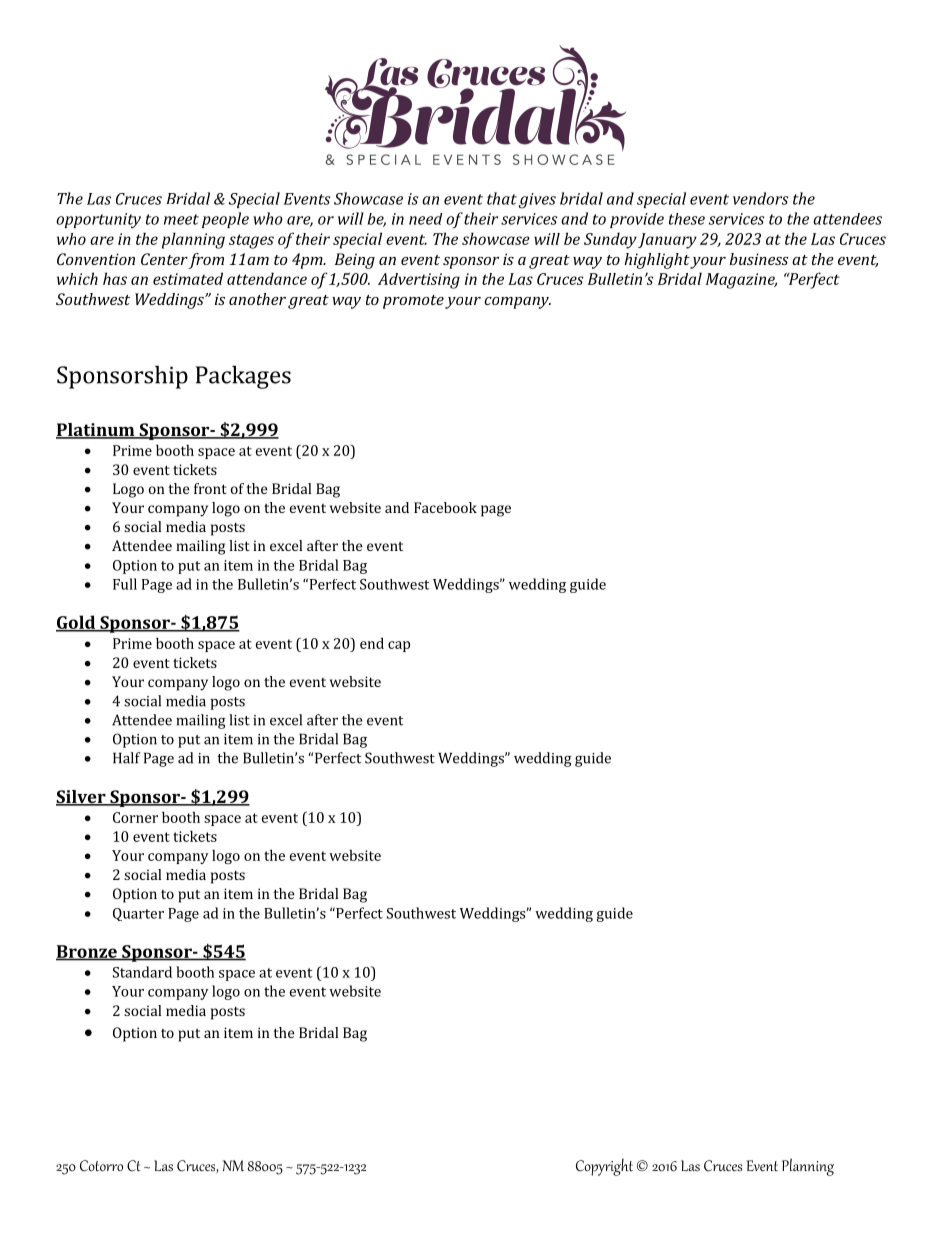 The width and height of the screenshot is (952, 1233). What do you see at coordinates (445, 507) in the screenshot?
I see `Facebook` at bounding box center [445, 507].
